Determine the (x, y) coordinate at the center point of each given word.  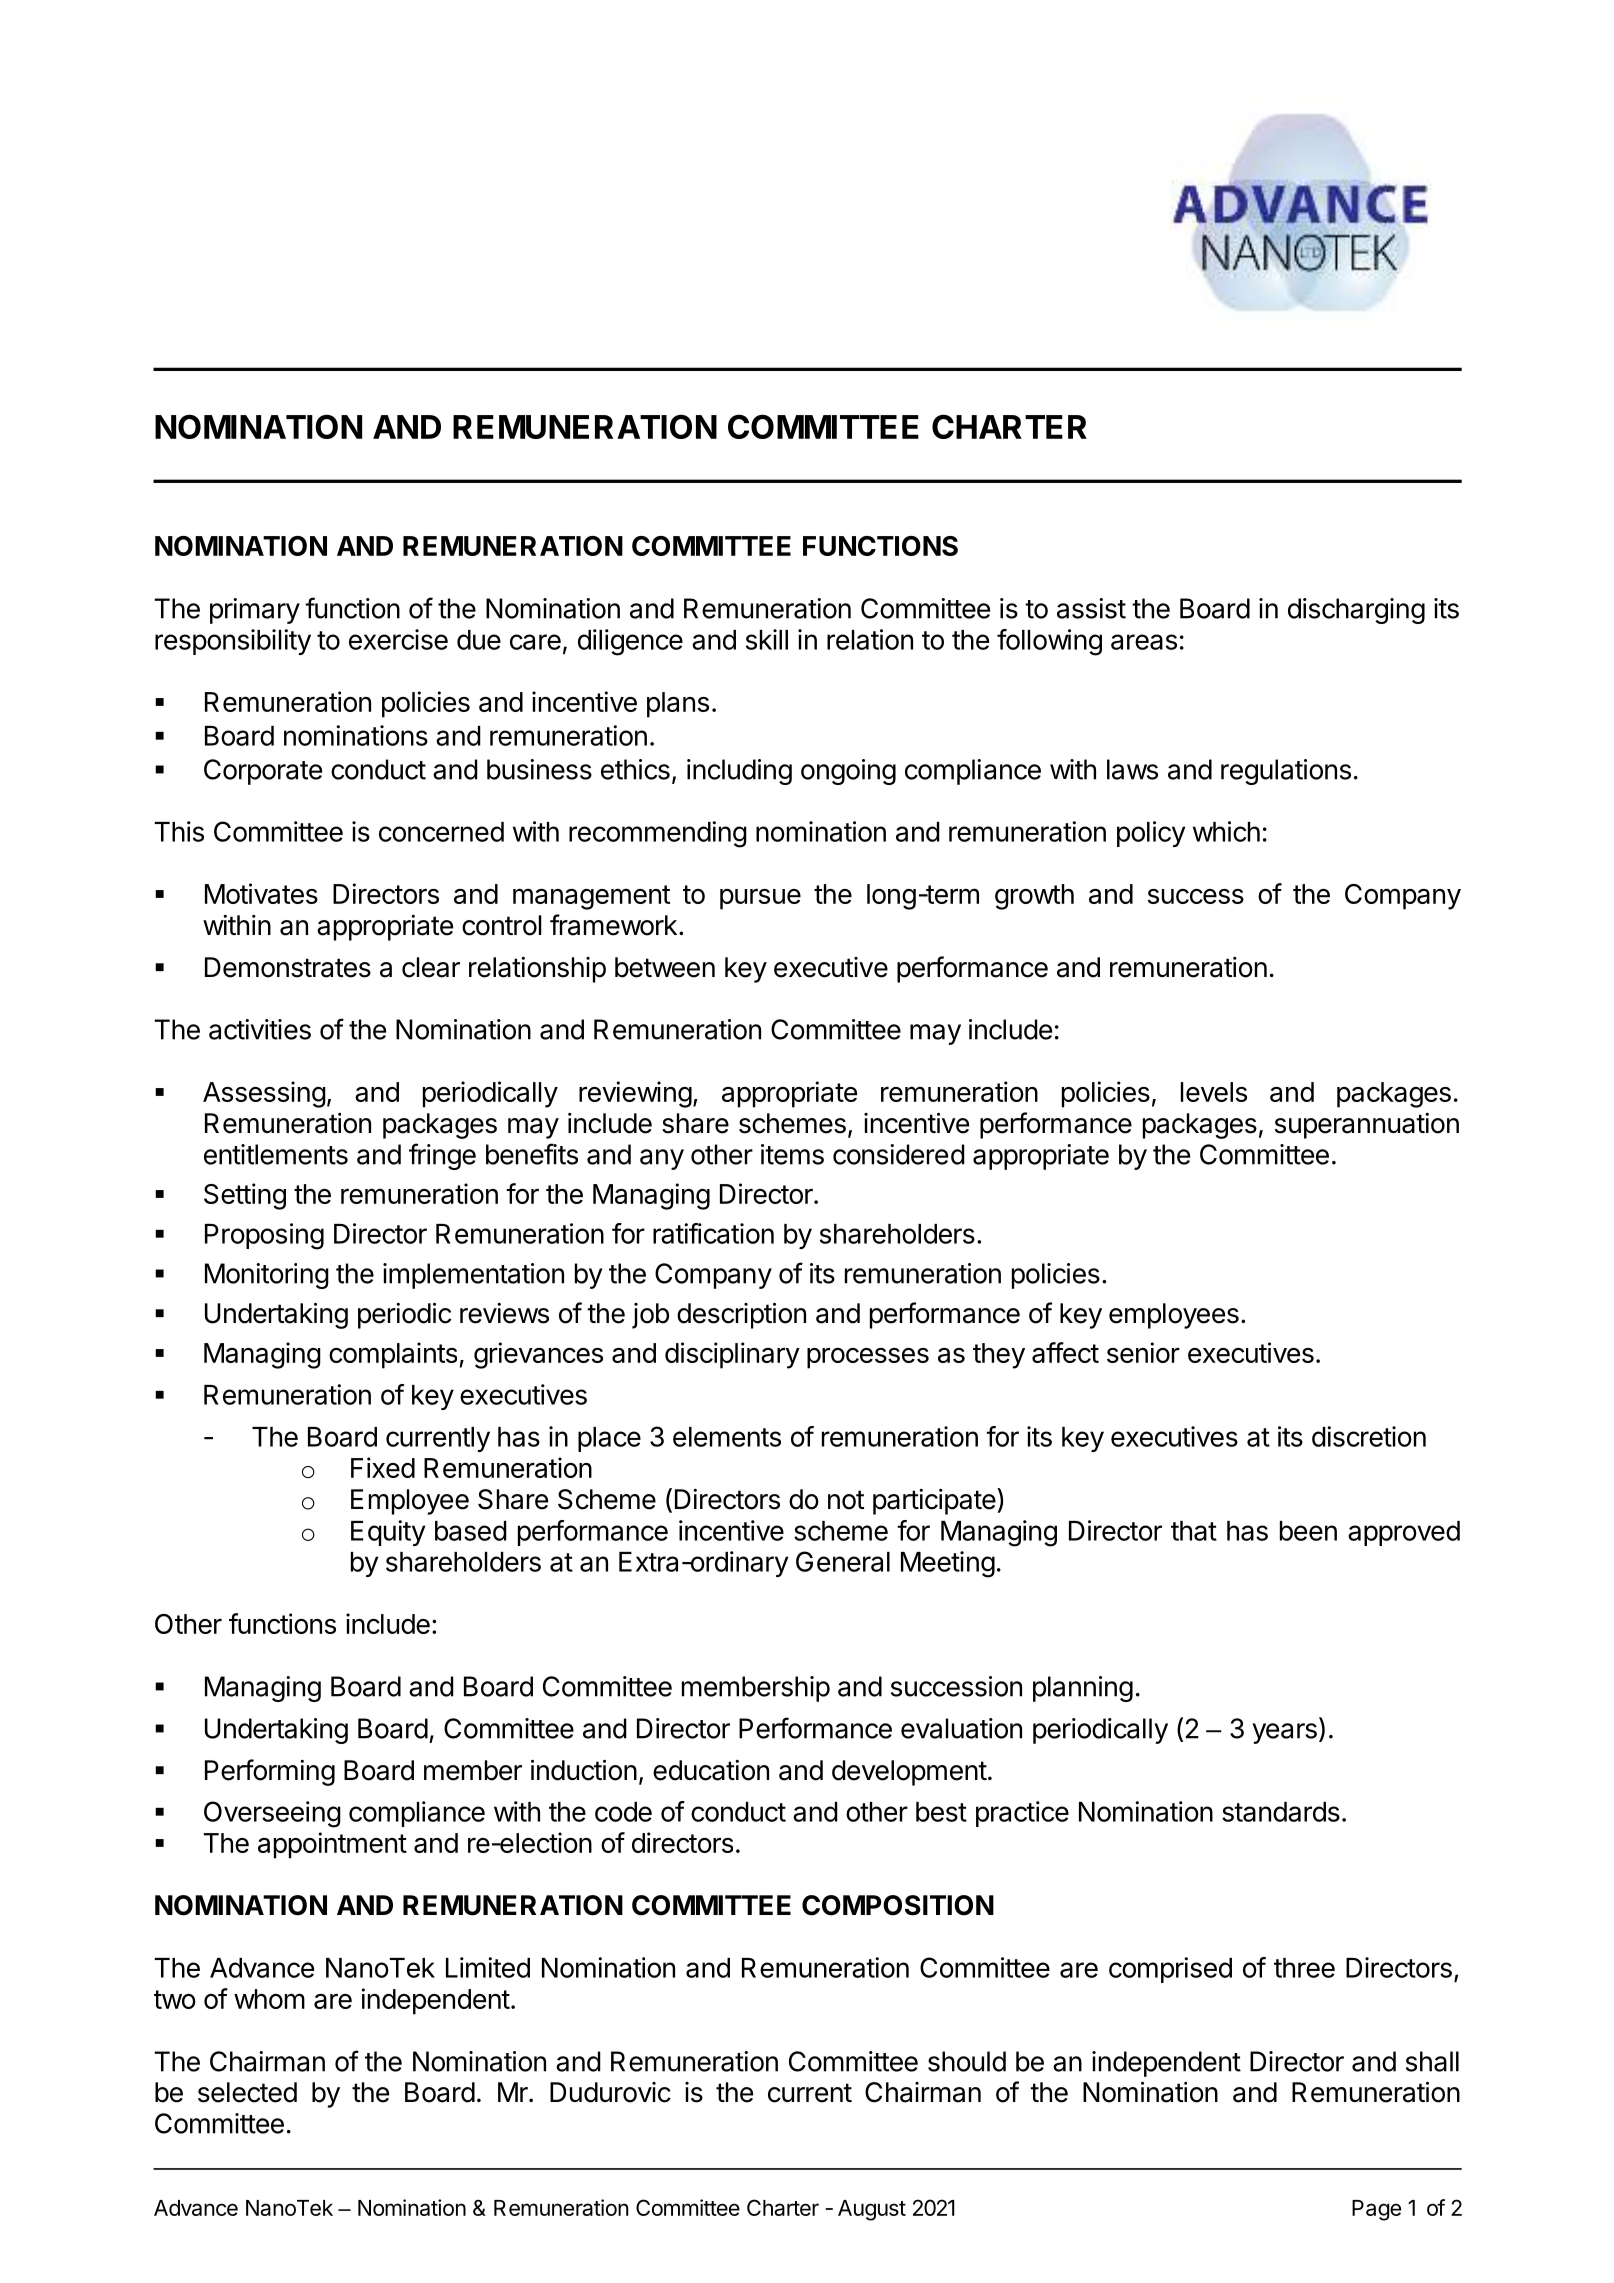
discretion (1369, 1436)
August (872, 2210)
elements (727, 1437)
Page (1376, 2210)
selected (247, 2092)
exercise (398, 639)
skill (767, 639)
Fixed (383, 1467)
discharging (1356, 611)
